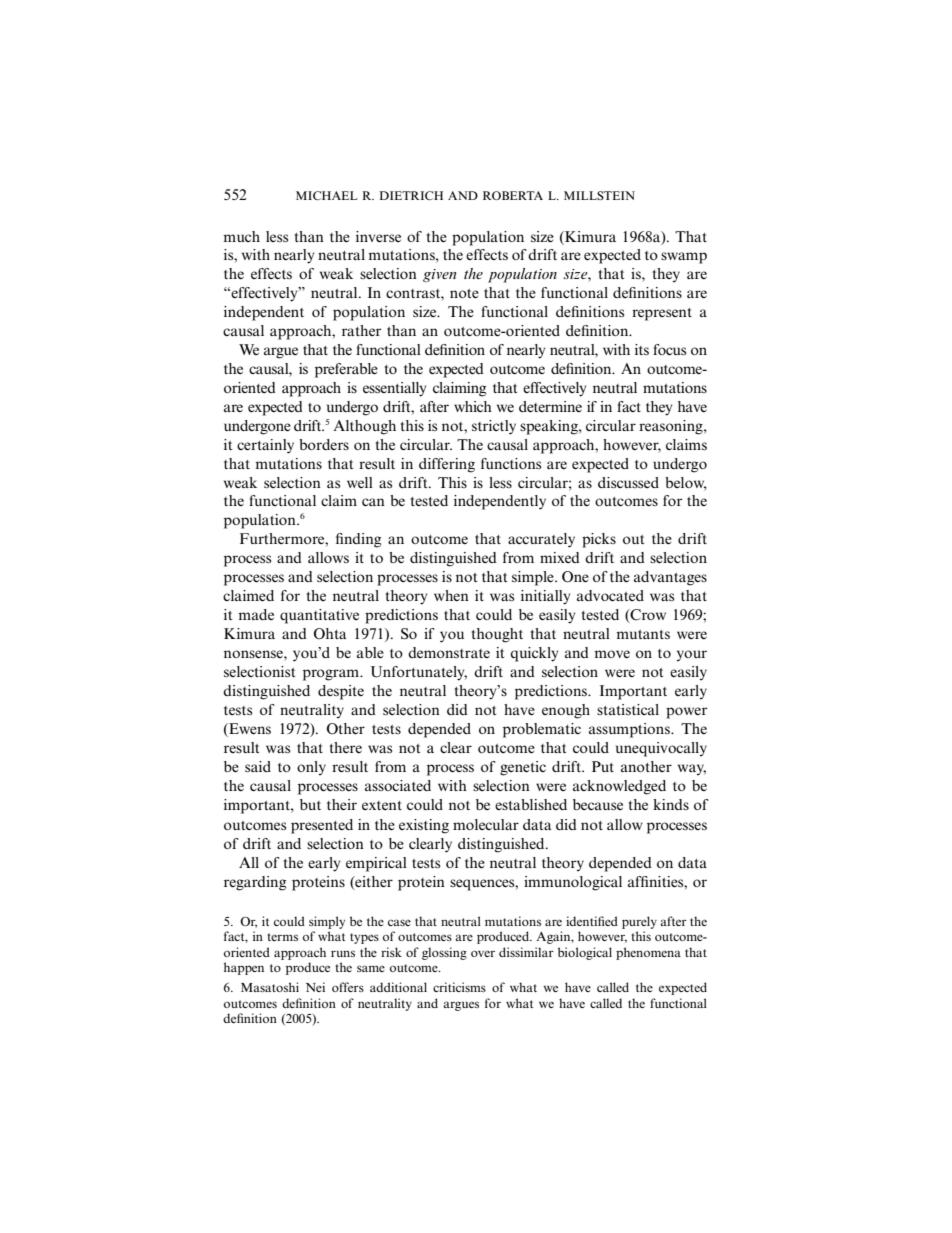  Describe the element at coordinates (642, 349) in the screenshot. I see `its` at that location.
